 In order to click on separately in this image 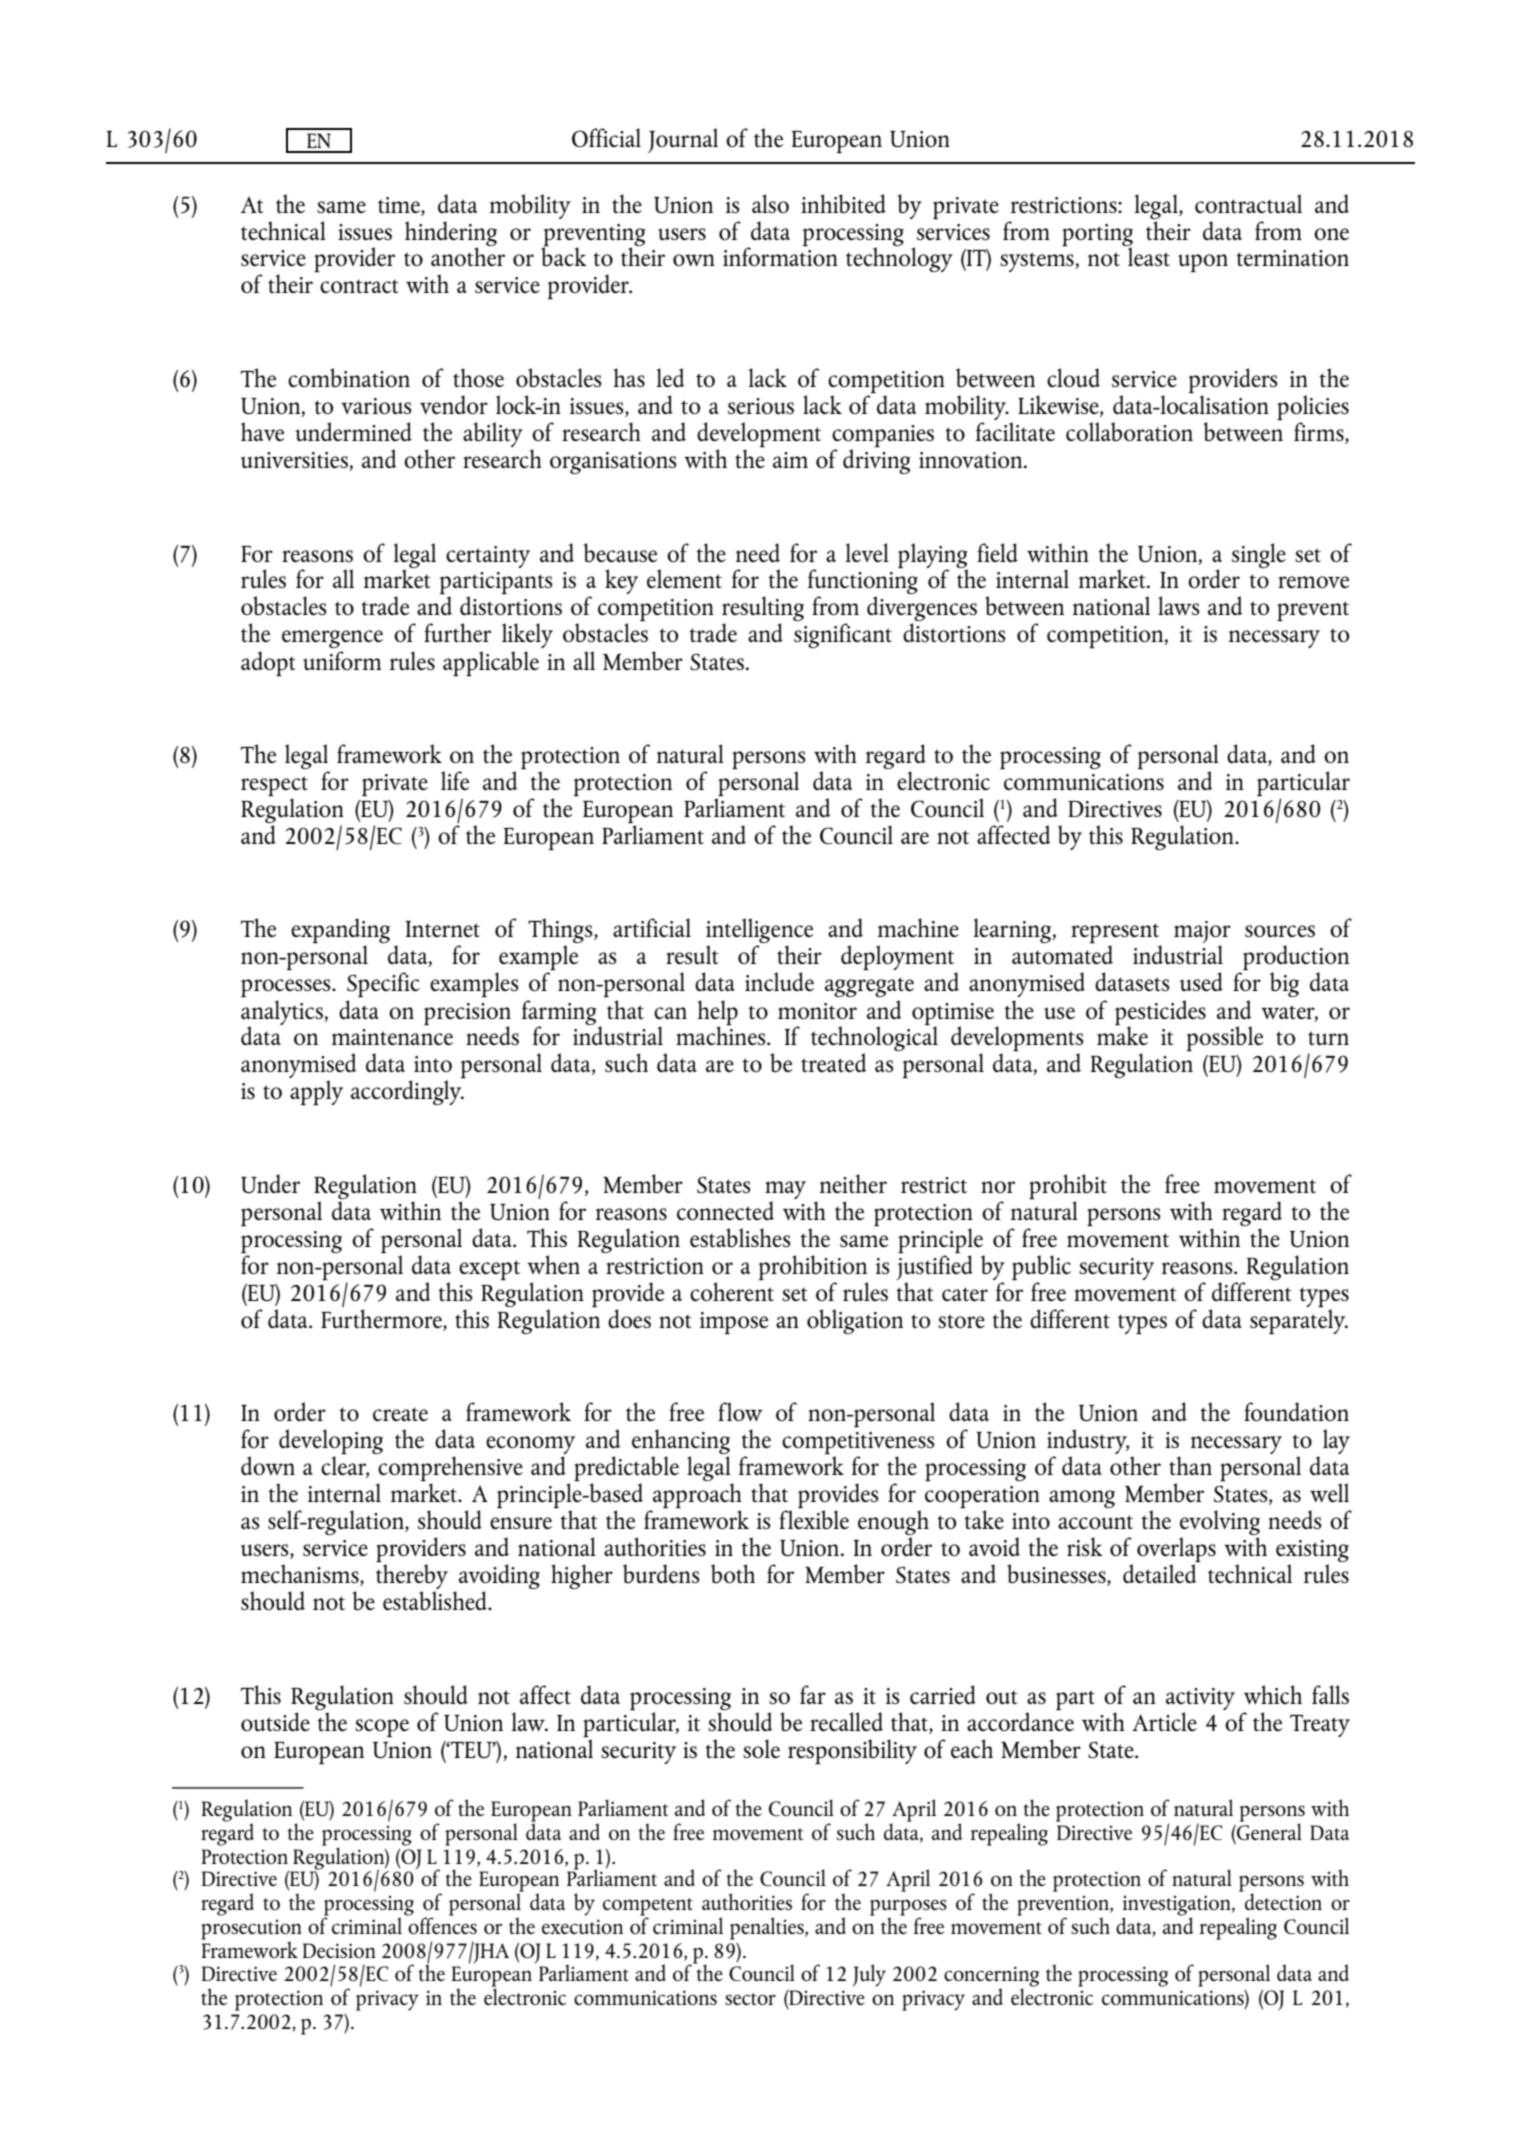, I will do `click(1299, 1321)`.
